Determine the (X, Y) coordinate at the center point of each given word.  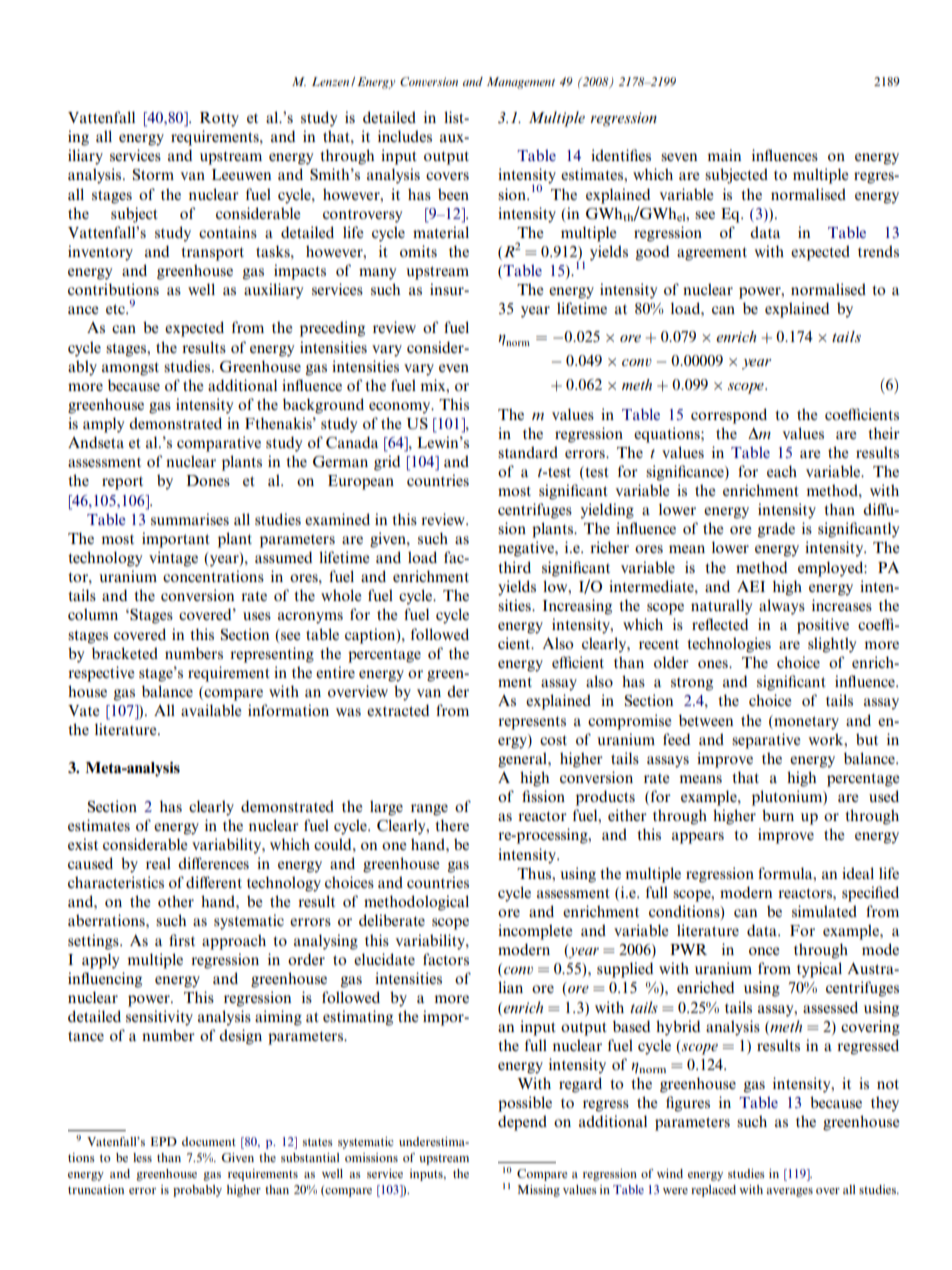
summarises (190, 519)
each (782, 471)
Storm (153, 175)
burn (778, 815)
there (452, 825)
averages (789, 1192)
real (158, 863)
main (724, 155)
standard (528, 452)
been (453, 194)
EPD (164, 1141)
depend (522, 1123)
